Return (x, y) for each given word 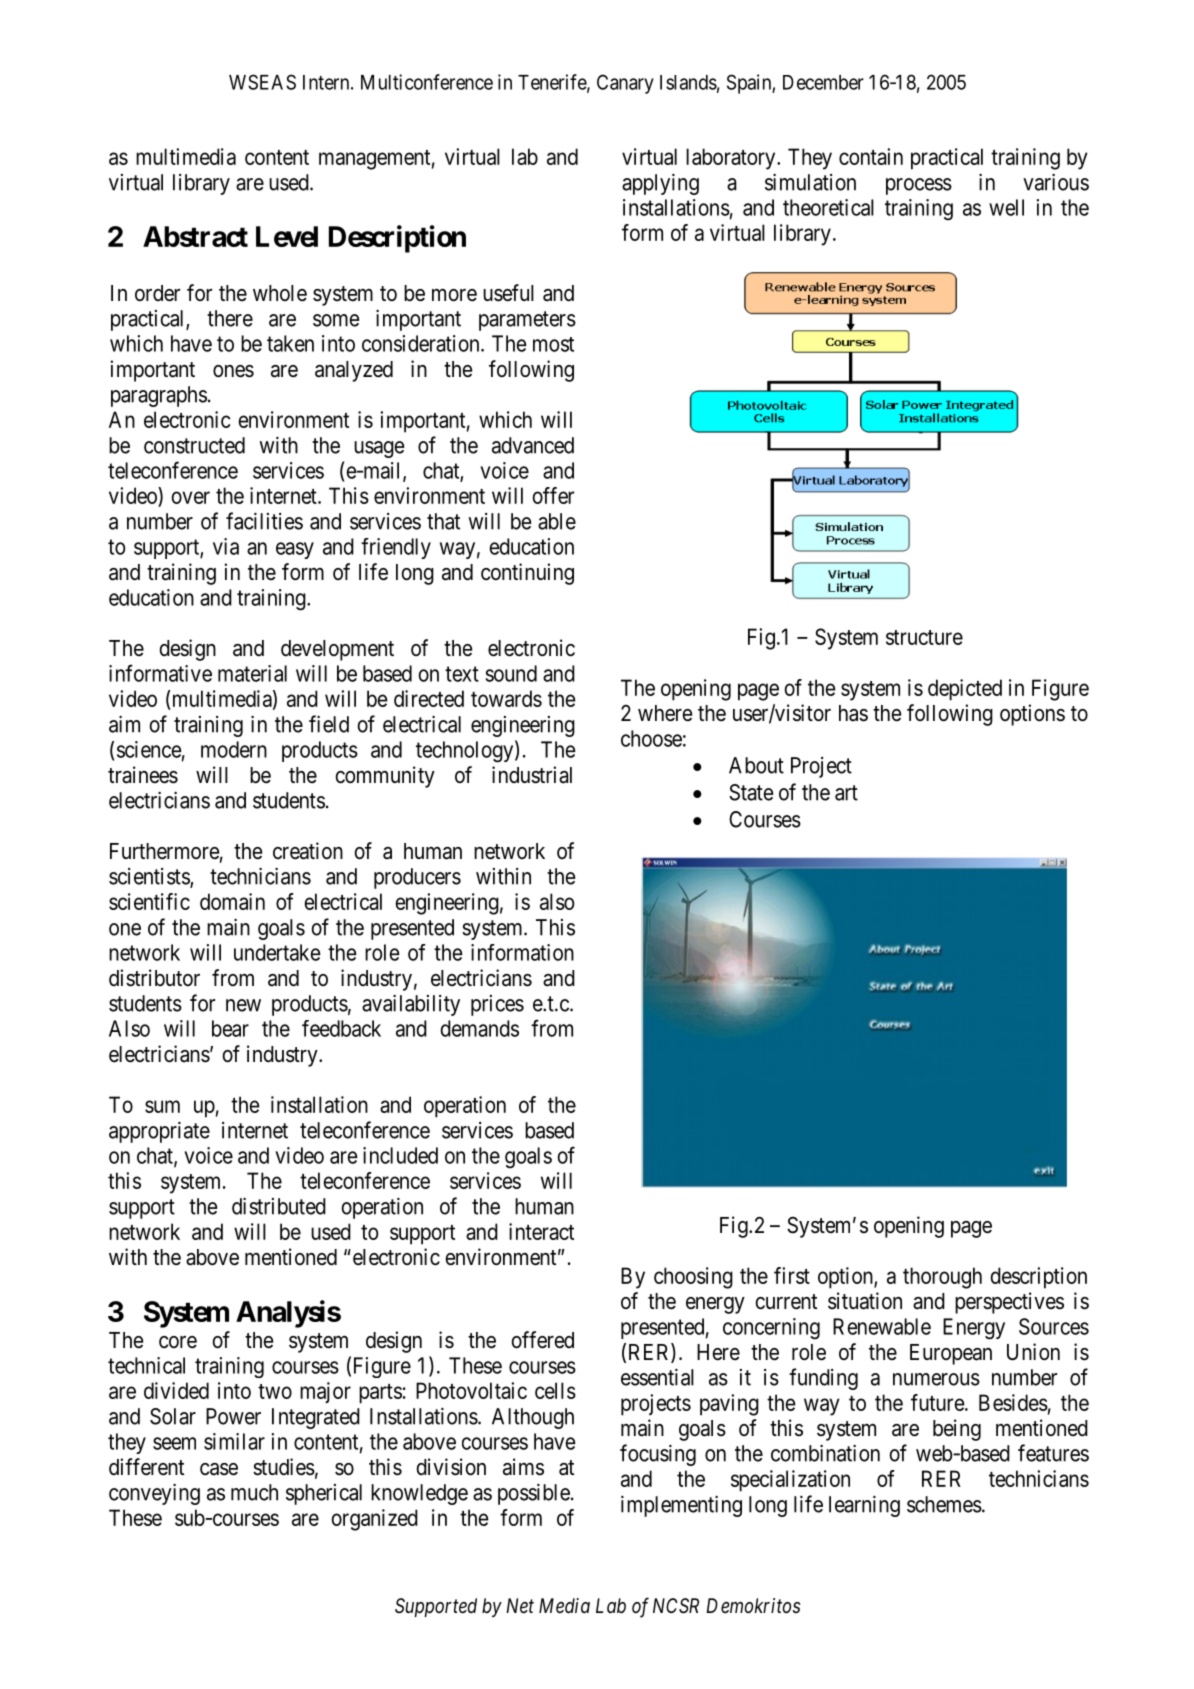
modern (234, 749)
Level (287, 236)
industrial (532, 775)
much (254, 1492)
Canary (625, 84)
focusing (658, 1455)
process (919, 186)
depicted (965, 690)
